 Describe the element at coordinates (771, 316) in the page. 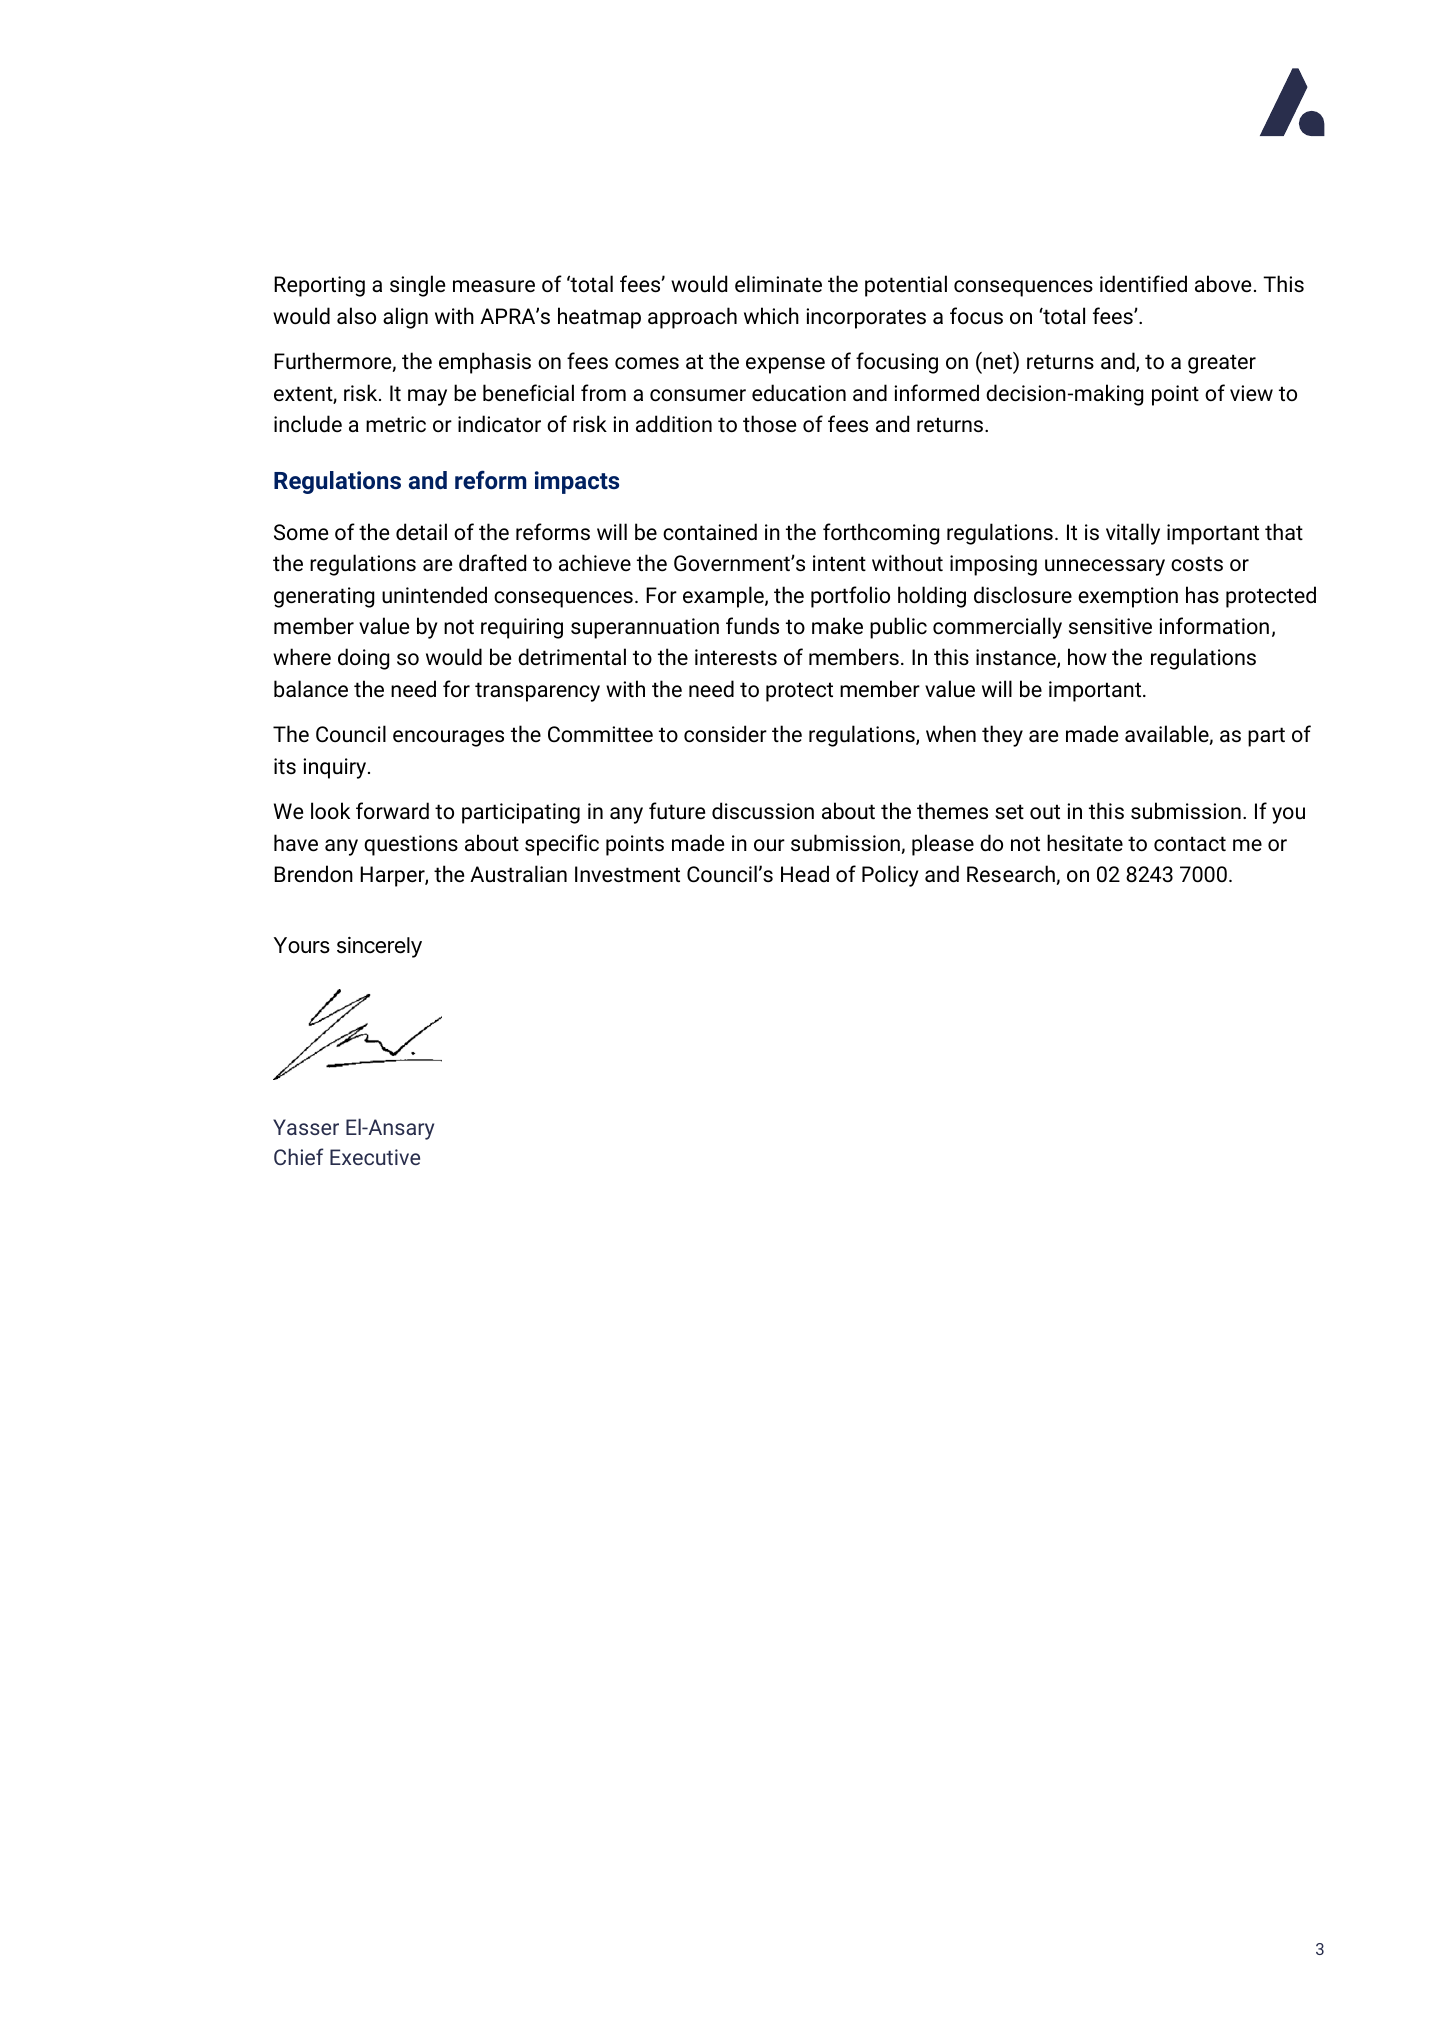

I see `which` at that location.
